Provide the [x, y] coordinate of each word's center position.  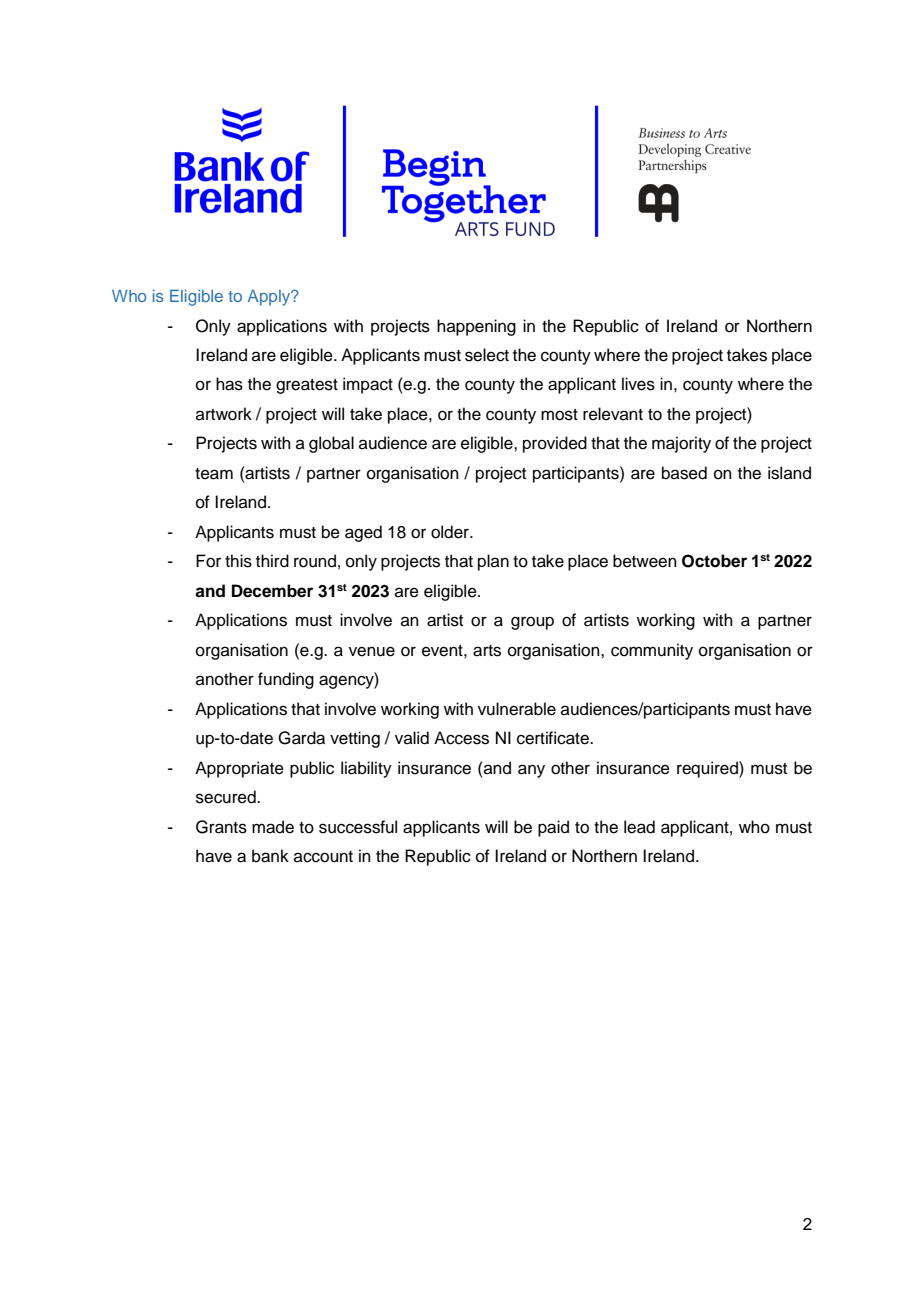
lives [638, 384]
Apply [270, 298]
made [273, 827]
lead [639, 827]
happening [476, 327]
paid [553, 828]
